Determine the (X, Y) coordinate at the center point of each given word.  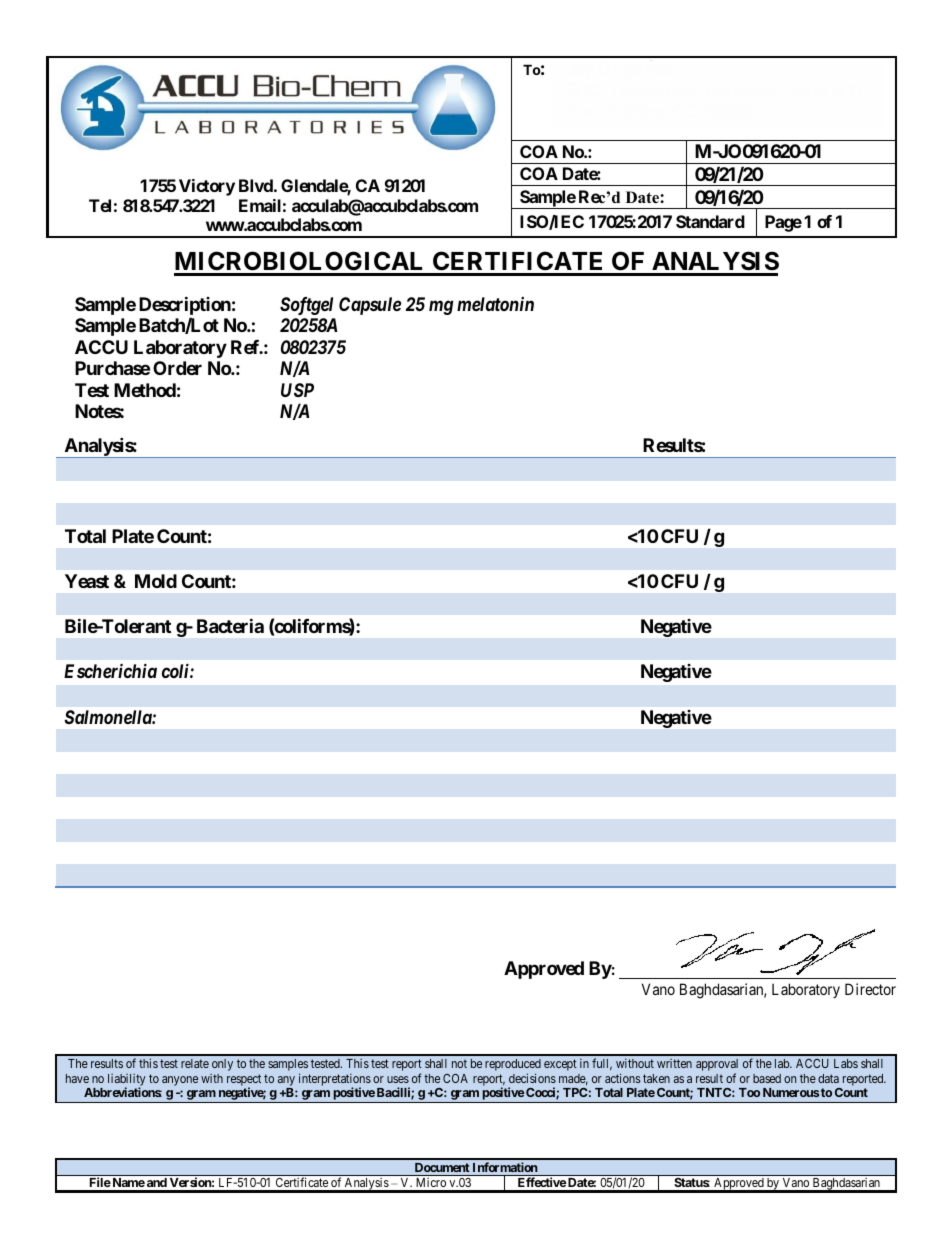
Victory (207, 187)
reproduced (513, 1066)
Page (783, 223)
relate (195, 1063)
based (767, 1078)
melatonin (495, 304)
